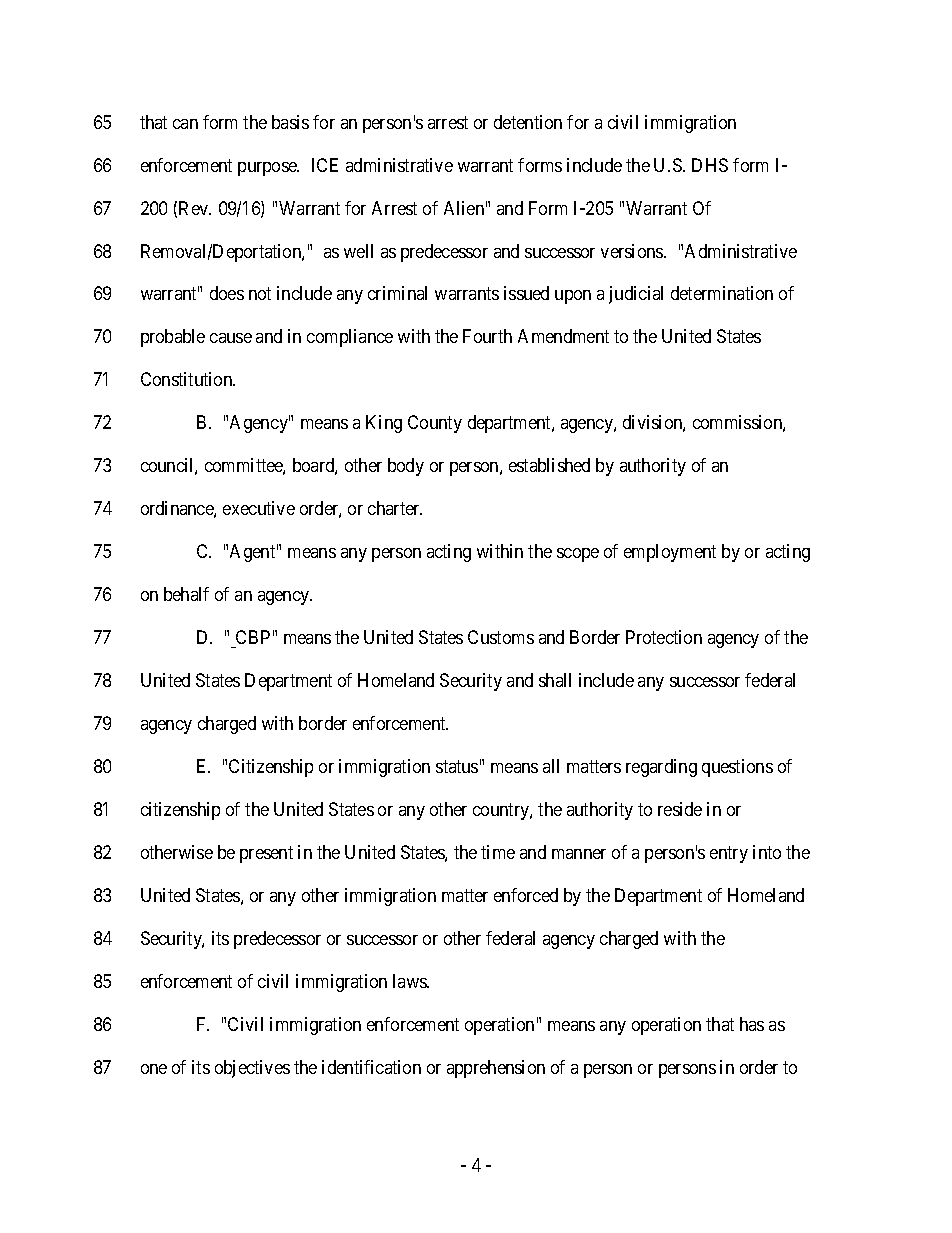 This image has height=1233, width=952. I want to click on apprehension, so click(496, 1069).
